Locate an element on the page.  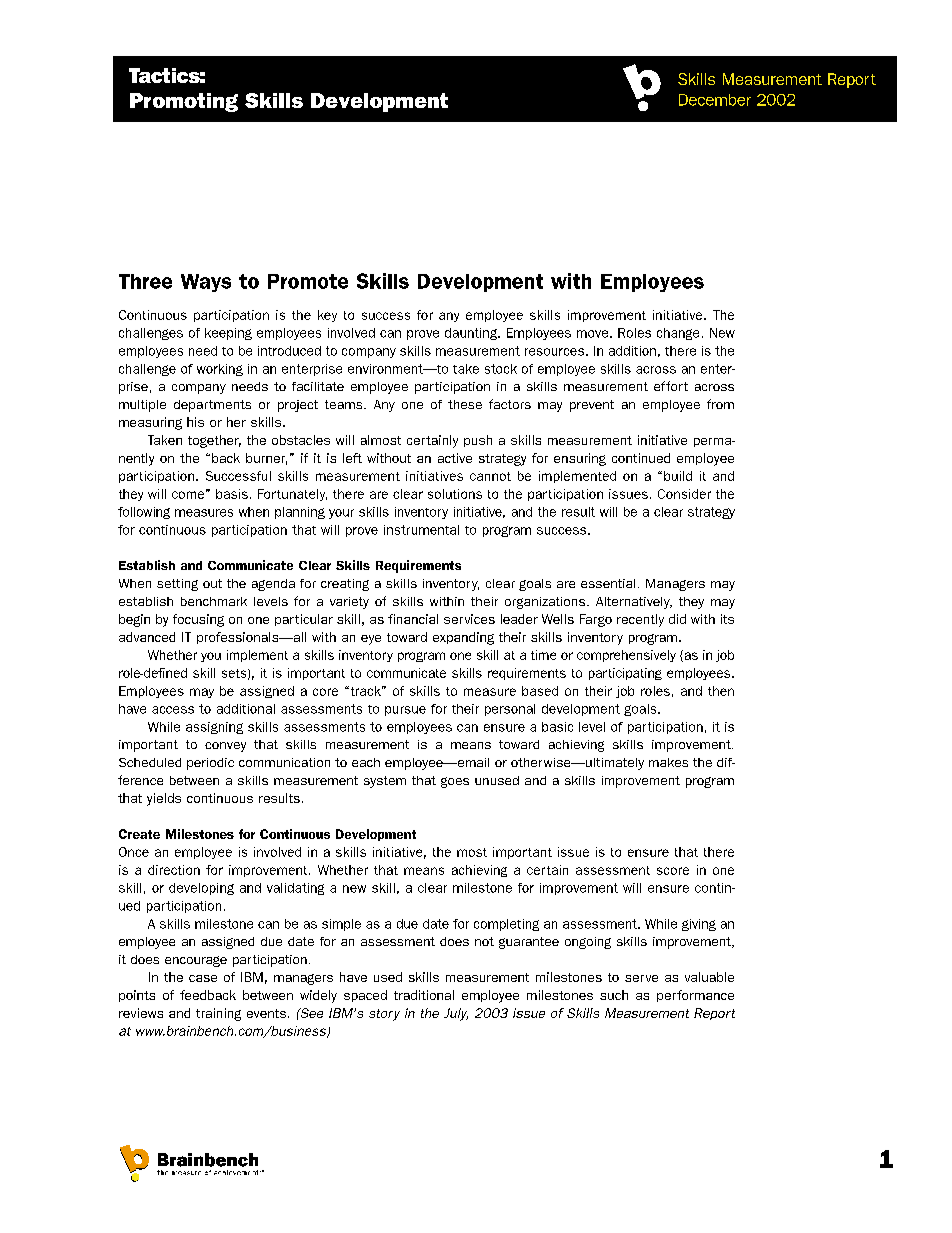
essential is located at coordinates (608, 583).
